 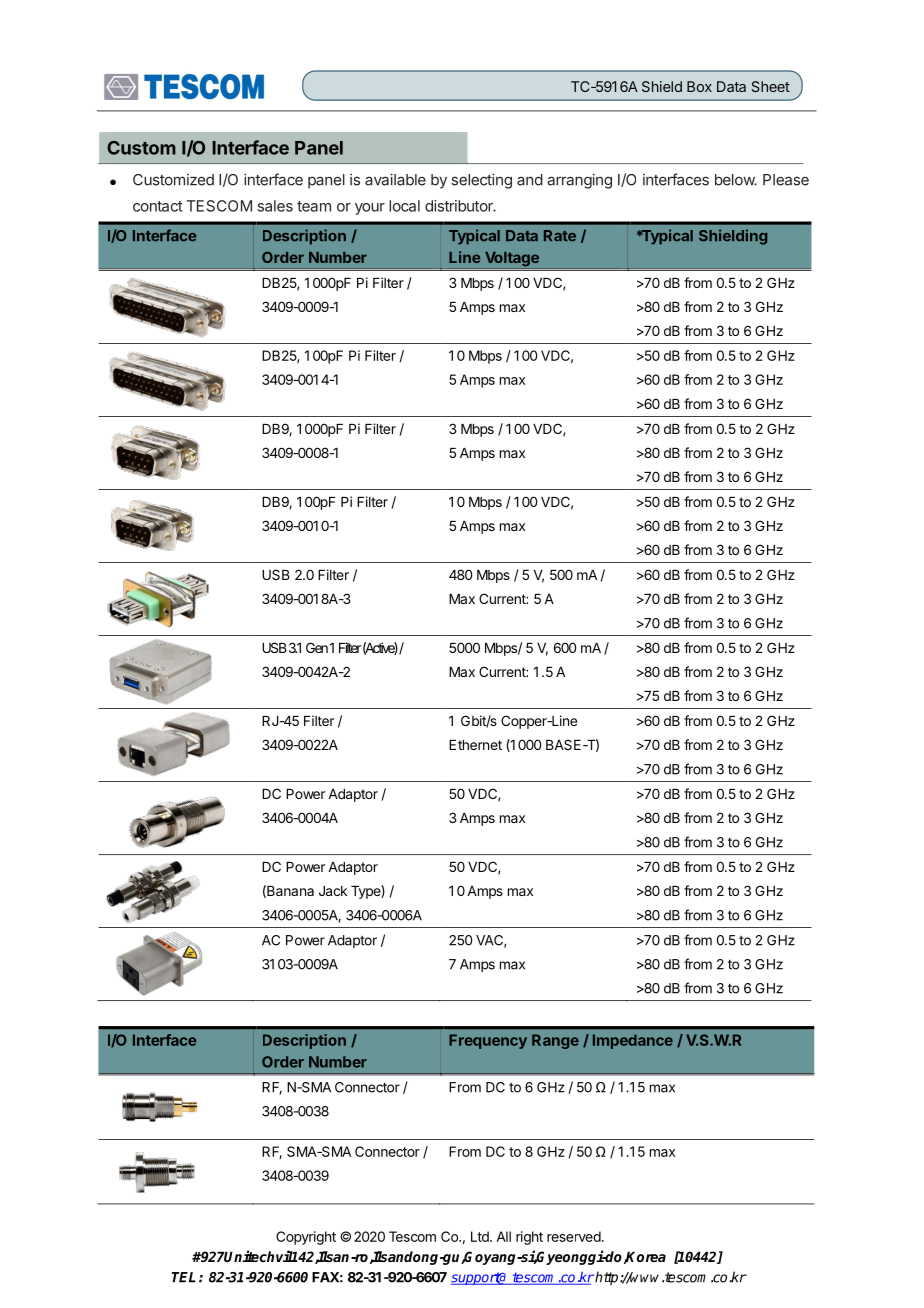 What do you see at coordinates (633, 1041) in the document?
I see `Impedance` at bounding box center [633, 1041].
